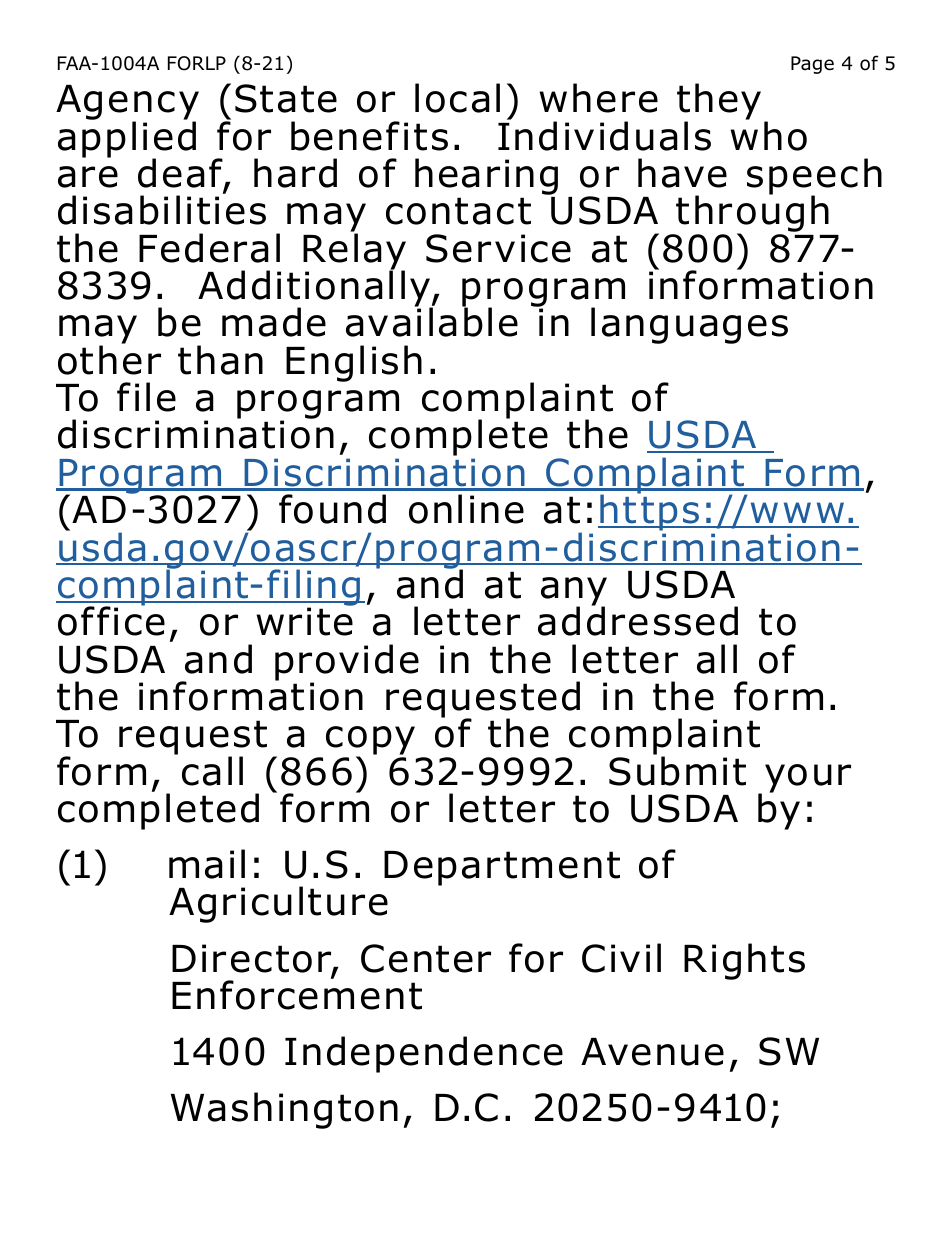  What do you see at coordinates (689, 325) in the screenshot?
I see `languages` at bounding box center [689, 325].
